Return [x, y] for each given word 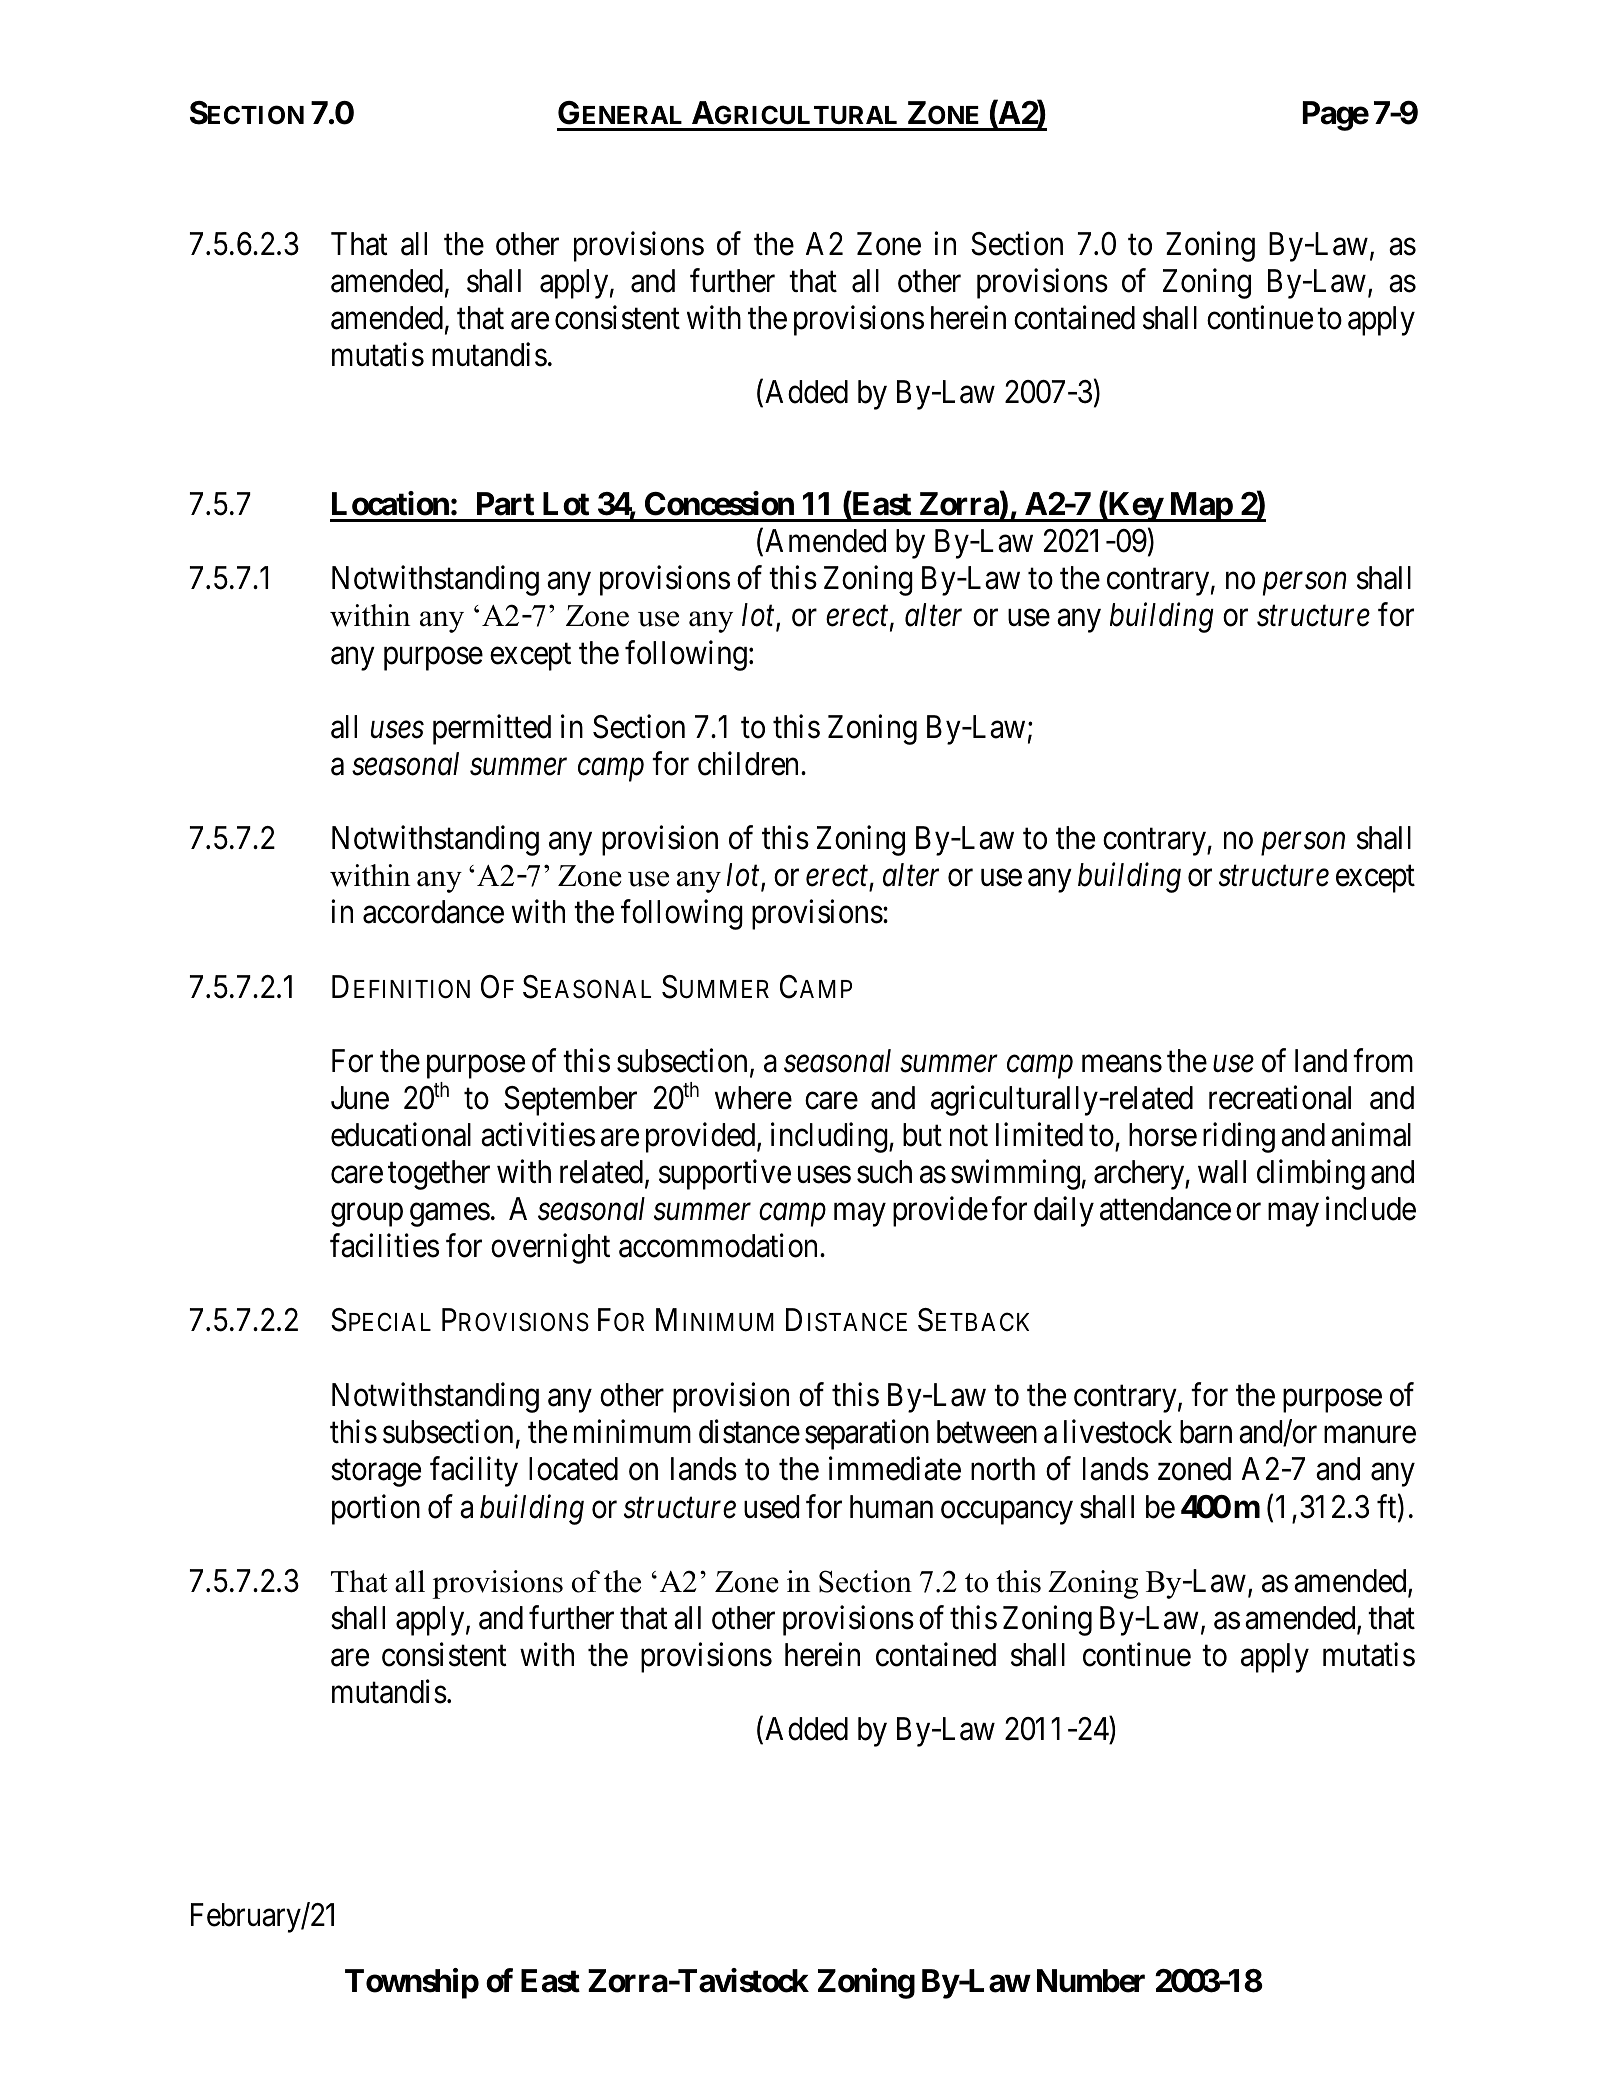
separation [867, 1434]
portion [376, 1509]
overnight [550, 1249]
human [891, 1507]
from [1383, 1060]
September [570, 1101]
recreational [1280, 1097]
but [922, 1135]
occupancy [1007, 1513]
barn [1206, 1432]
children [750, 763]
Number [1091, 1981]
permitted [492, 729]
